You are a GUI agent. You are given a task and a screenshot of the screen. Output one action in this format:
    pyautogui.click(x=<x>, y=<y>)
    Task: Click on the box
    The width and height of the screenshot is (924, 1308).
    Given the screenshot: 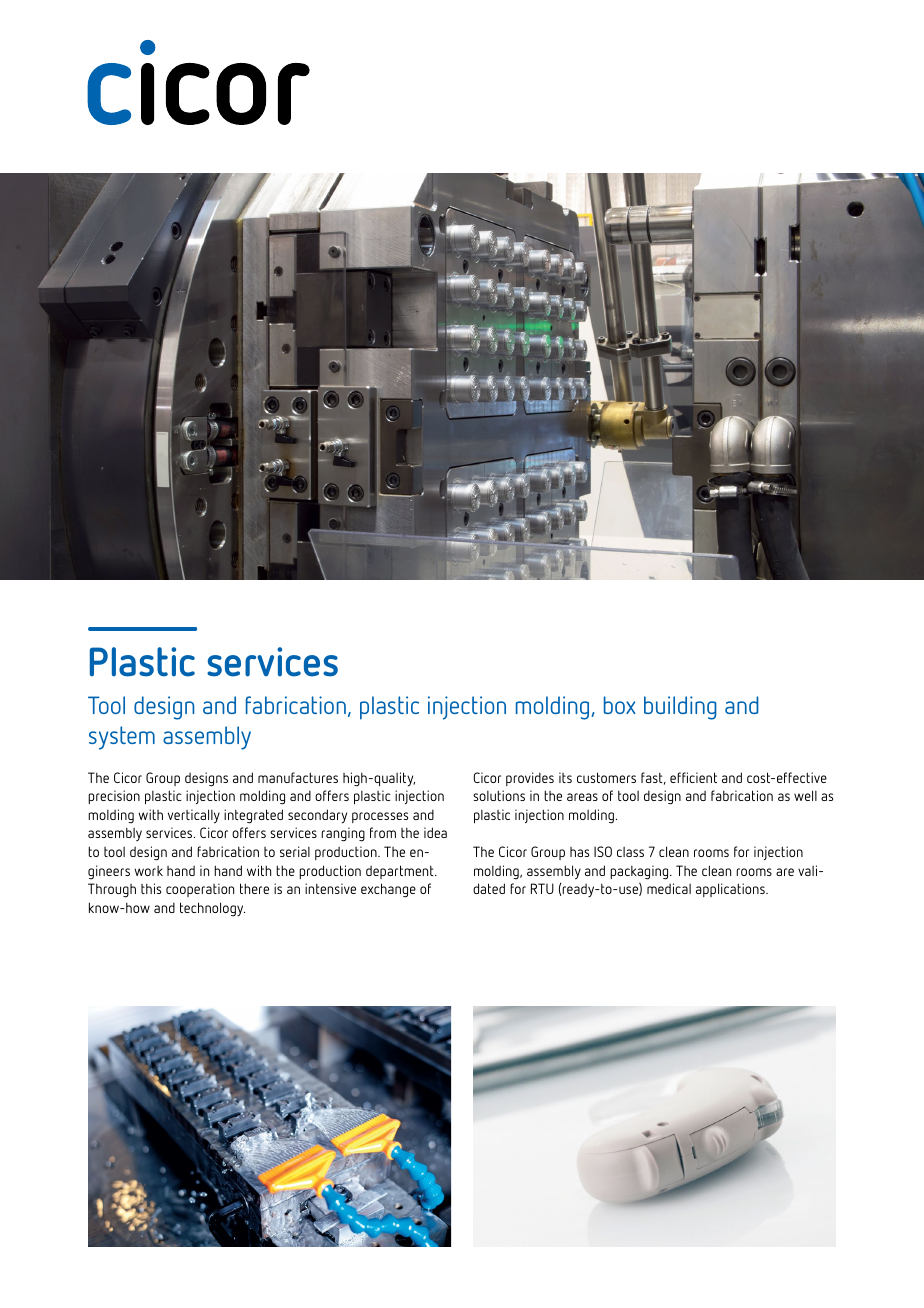 What is the action you would take?
    pyautogui.click(x=620, y=705)
